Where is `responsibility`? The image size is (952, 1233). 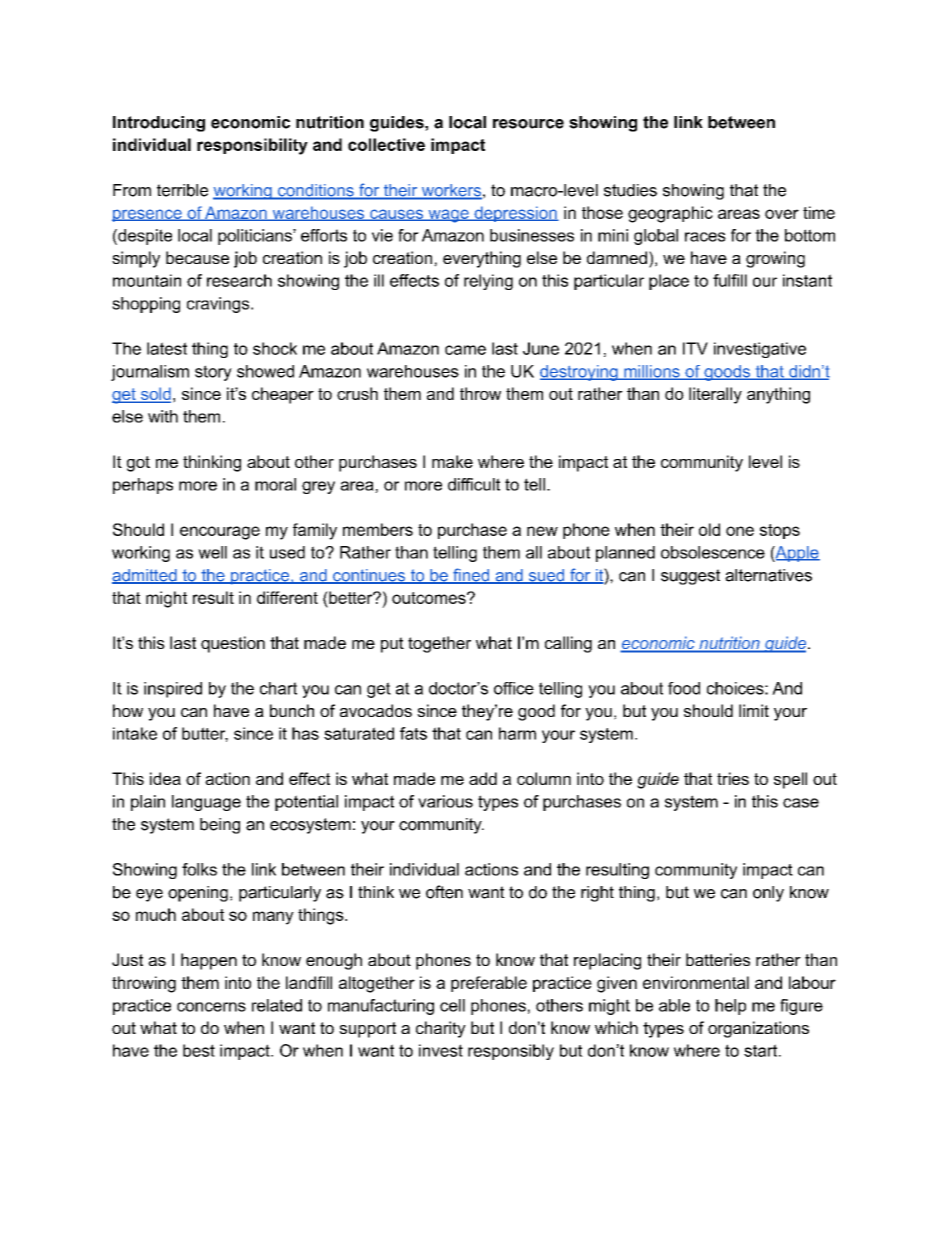
responsibility is located at coordinates (252, 146).
